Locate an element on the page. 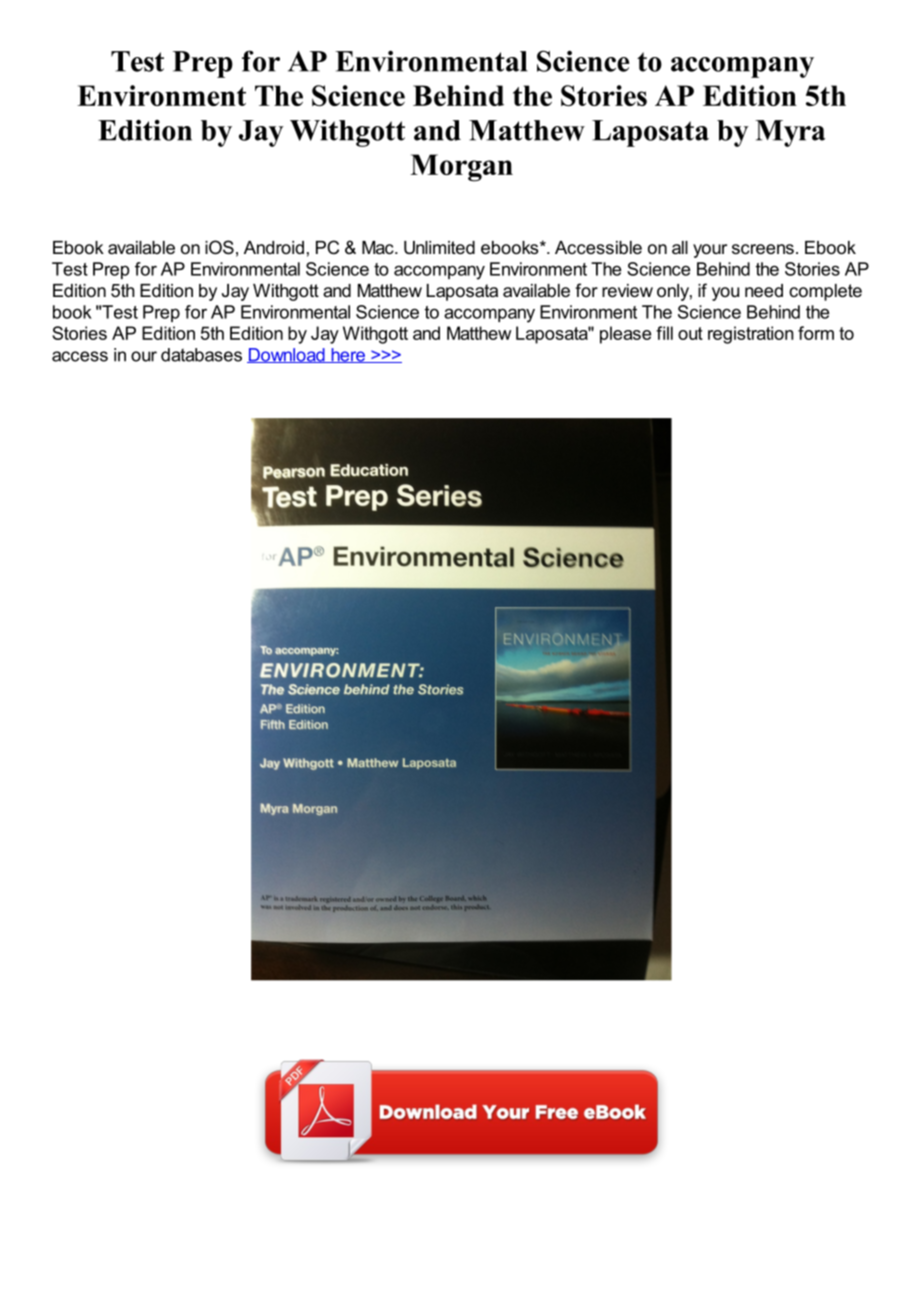 The image size is (924, 1308). Myra is located at coordinates (790, 133).
